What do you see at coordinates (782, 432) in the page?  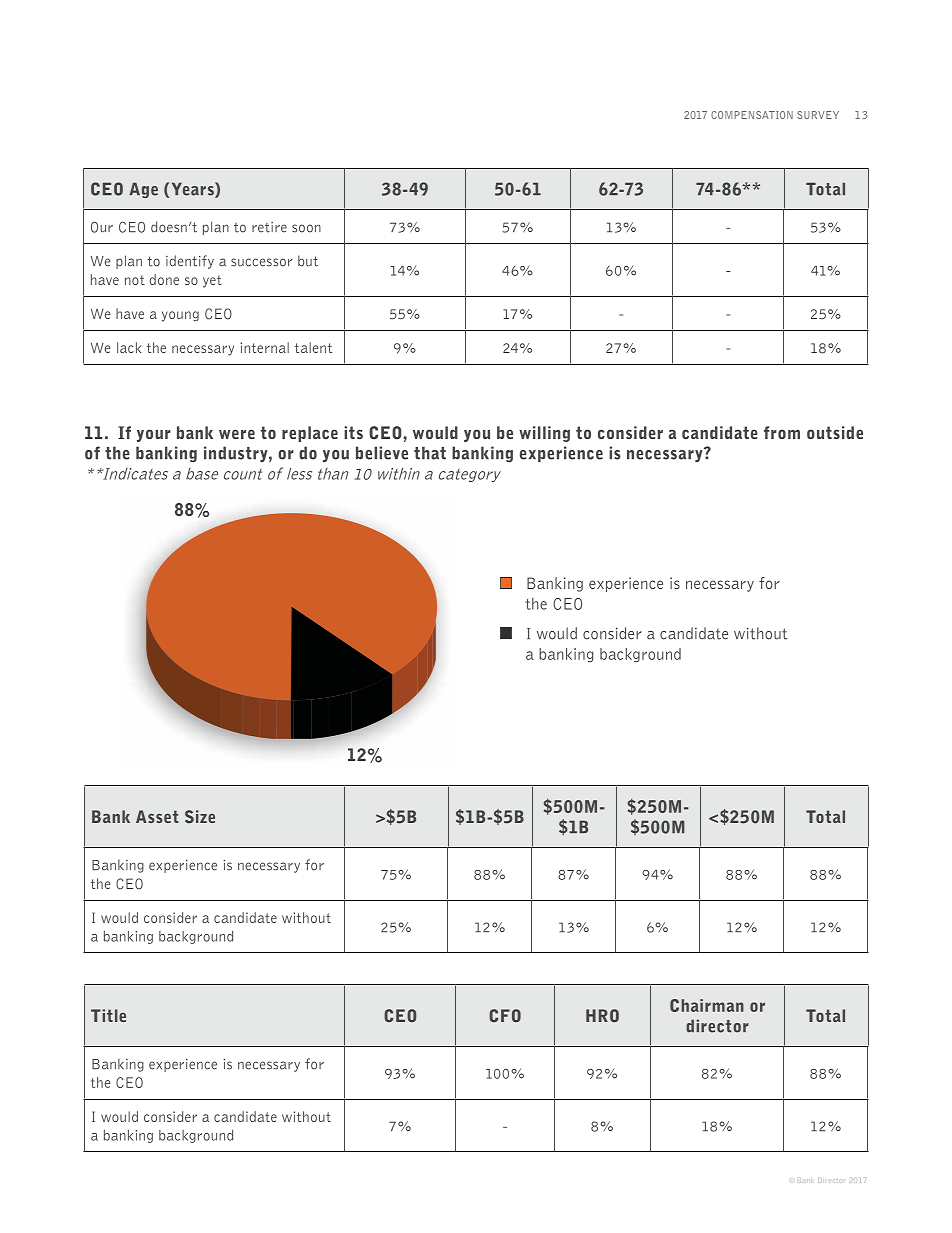 I see `from` at bounding box center [782, 432].
